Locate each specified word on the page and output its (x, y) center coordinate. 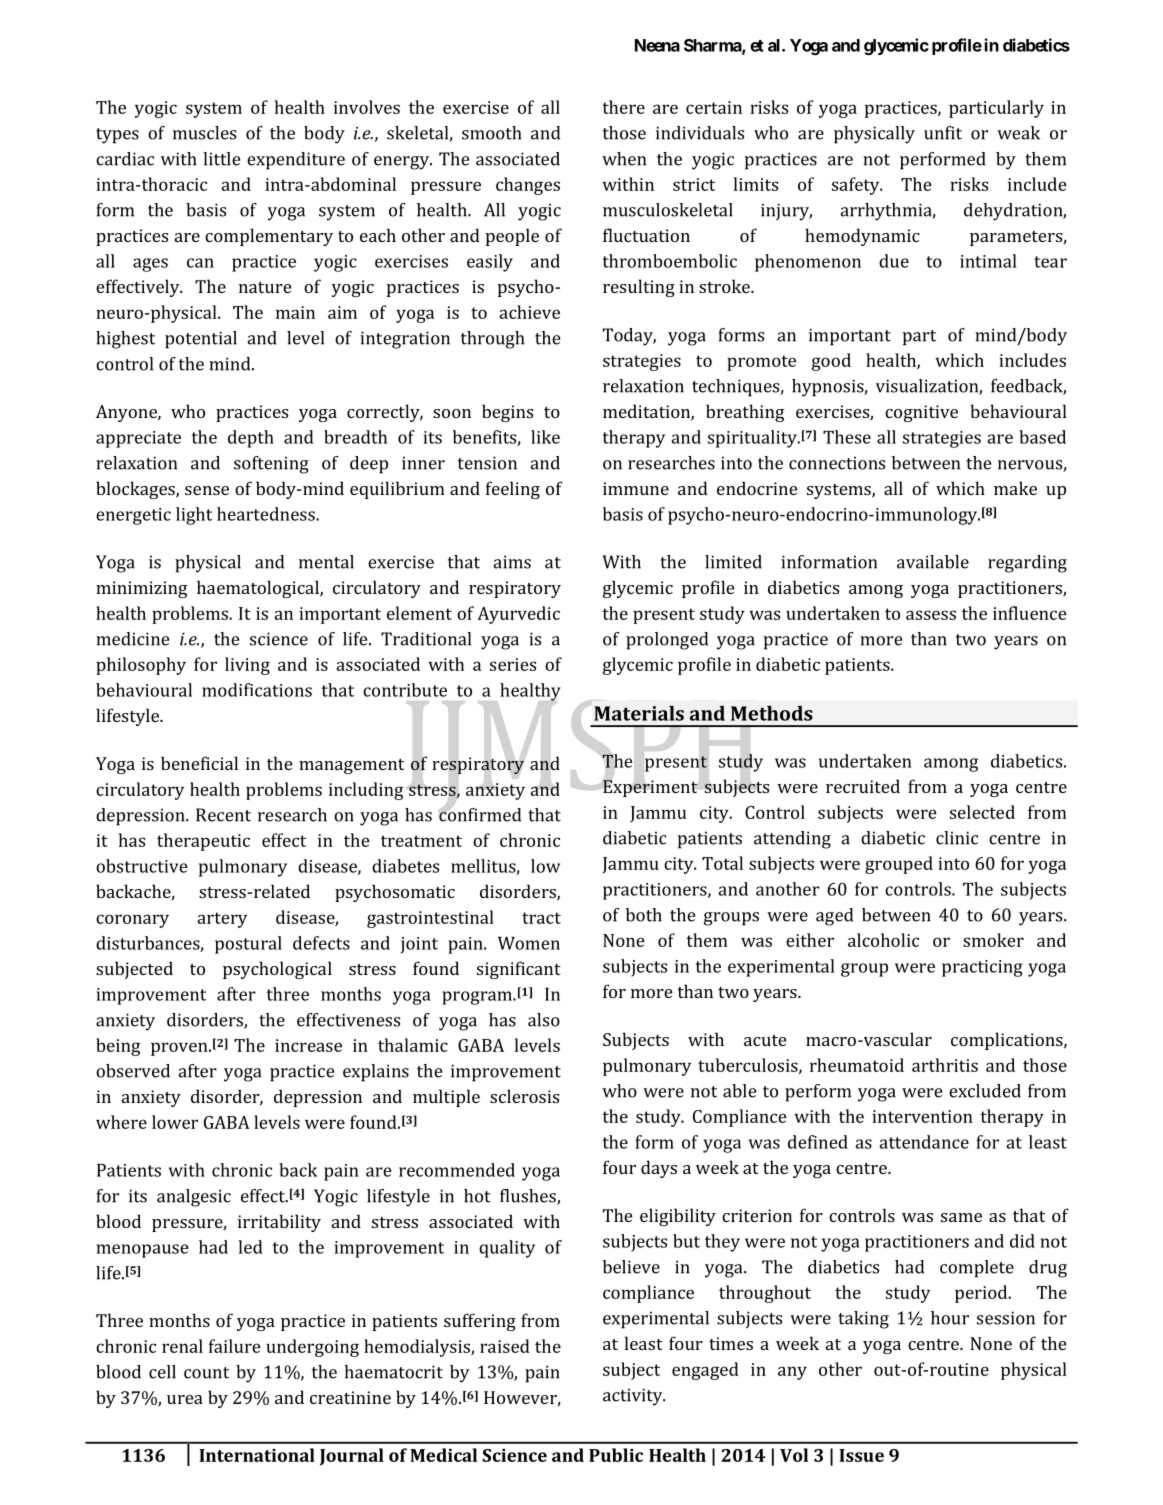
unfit (943, 133)
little (221, 159)
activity (634, 1397)
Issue (861, 1455)
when (624, 159)
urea (185, 1399)
